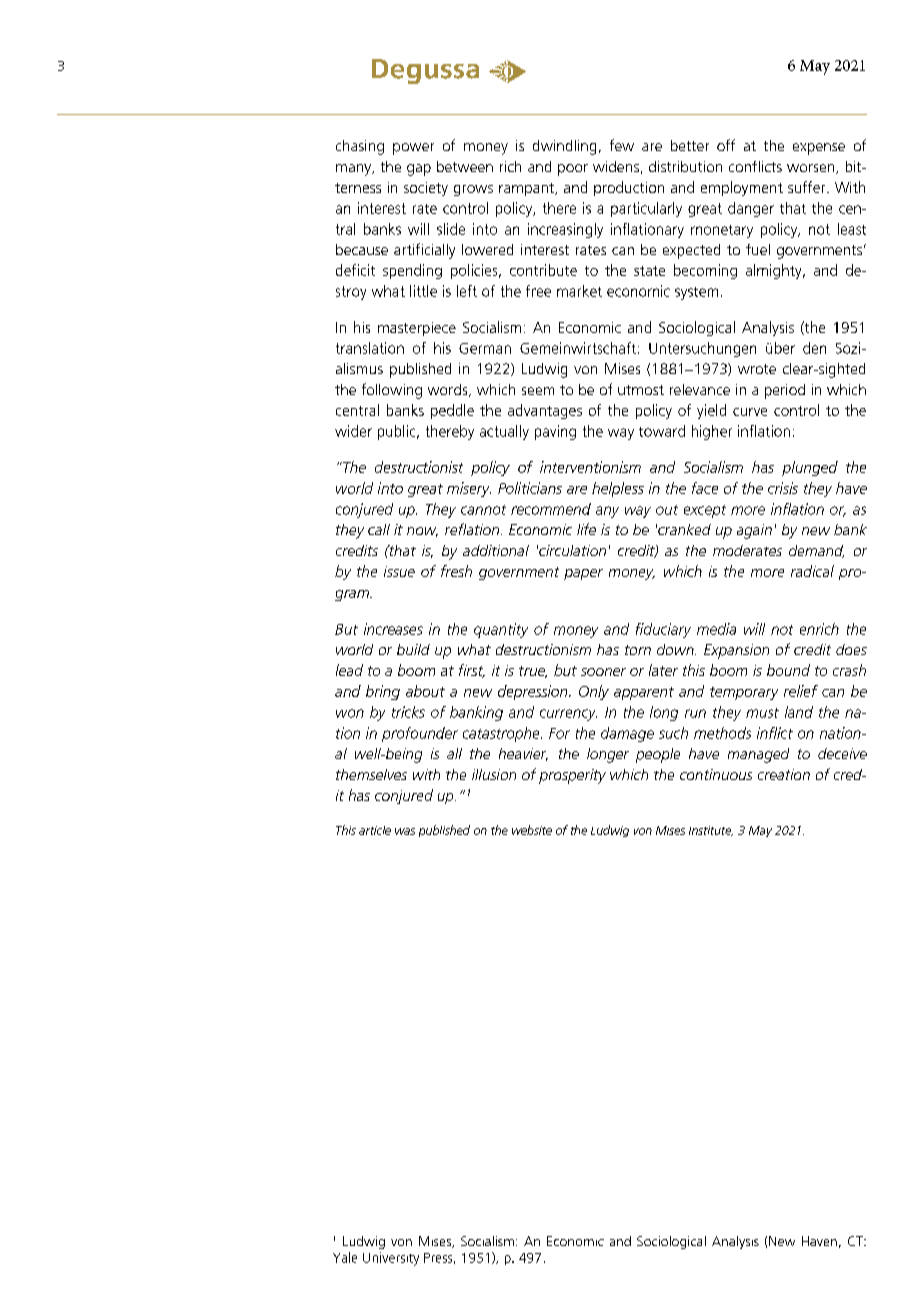 This screenshot has height=1308, width=924. I want to click on issue, so click(399, 571).
